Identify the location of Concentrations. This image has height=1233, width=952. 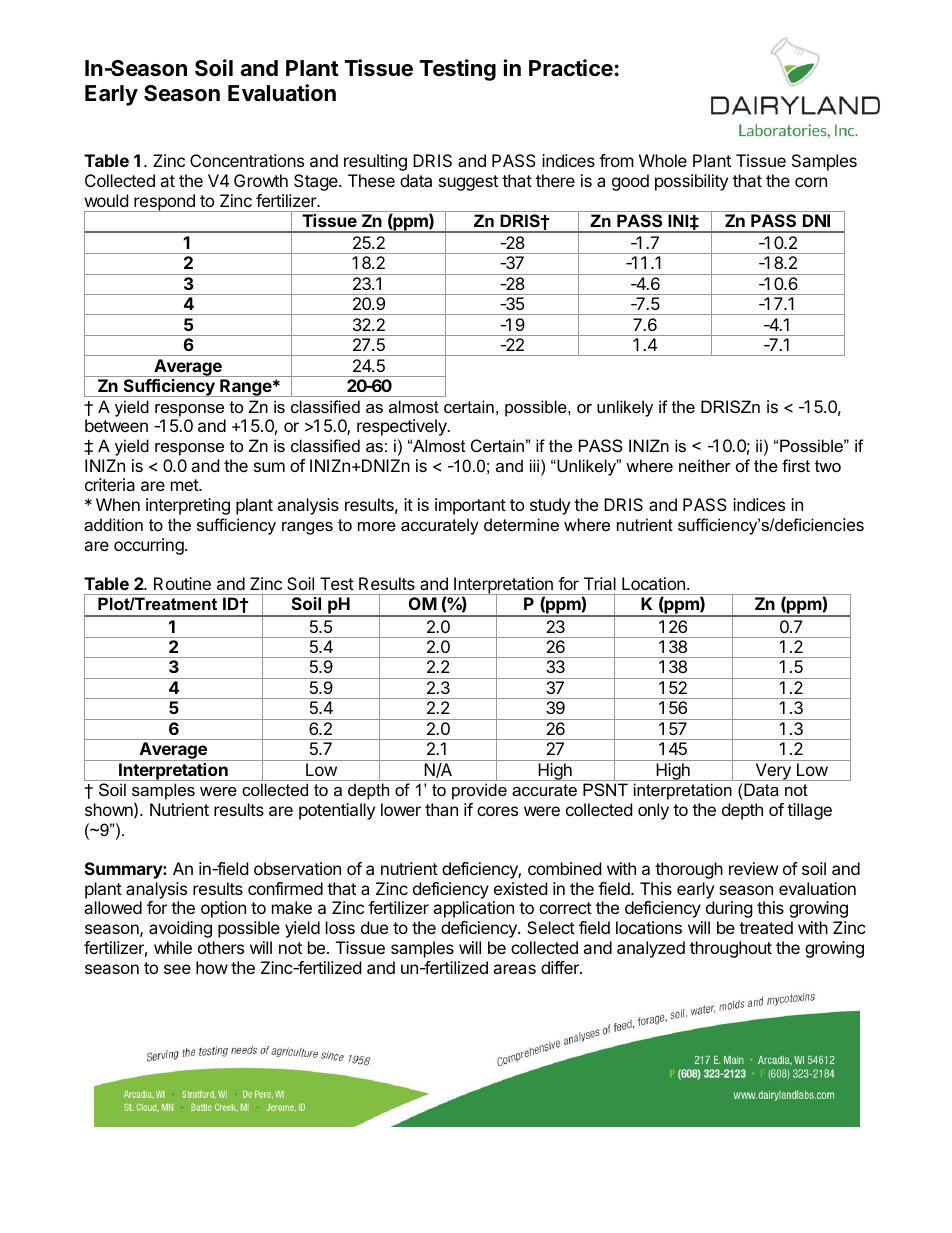
(247, 160).
